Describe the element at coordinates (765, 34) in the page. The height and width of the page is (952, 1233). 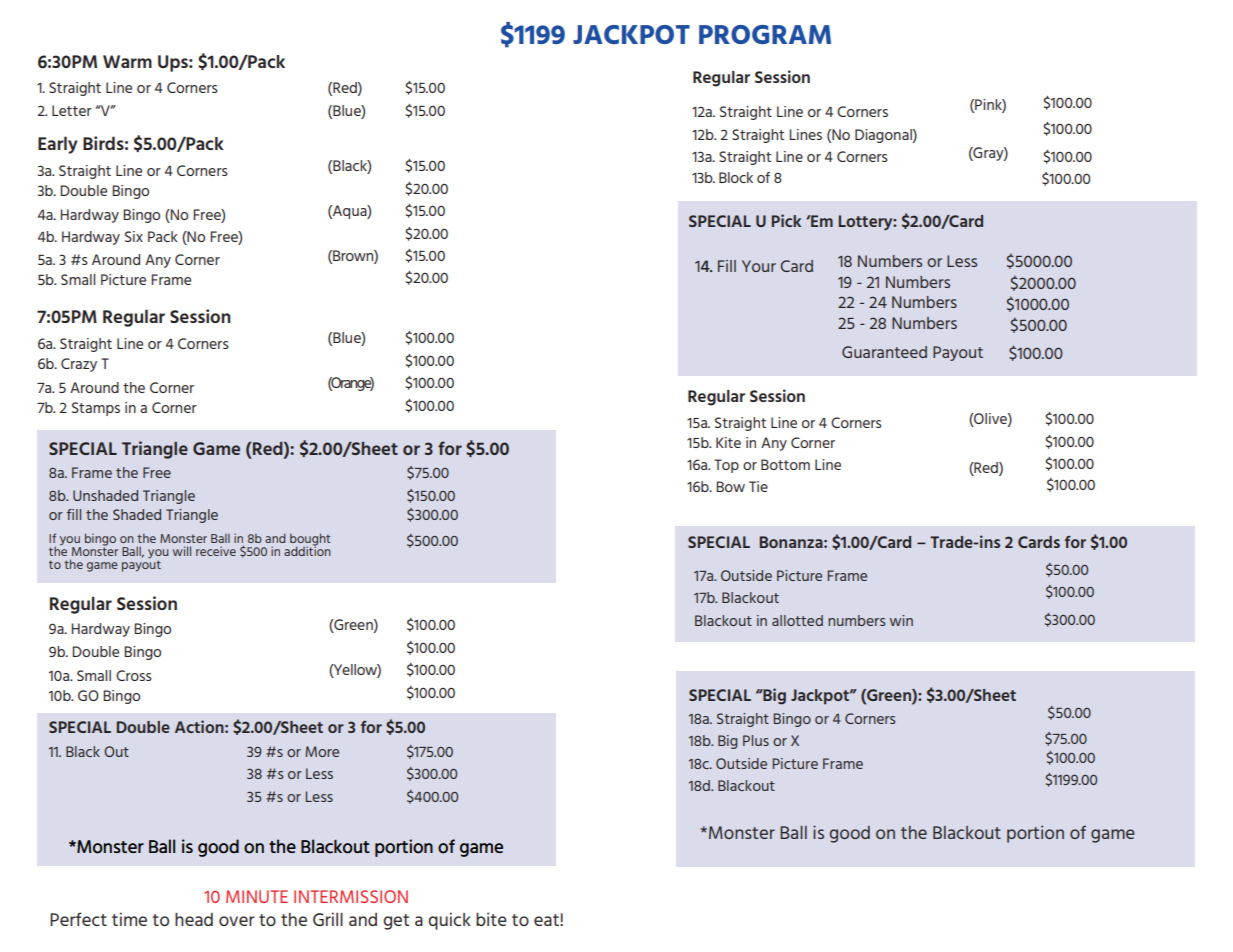
I see `PROGRAM` at that location.
